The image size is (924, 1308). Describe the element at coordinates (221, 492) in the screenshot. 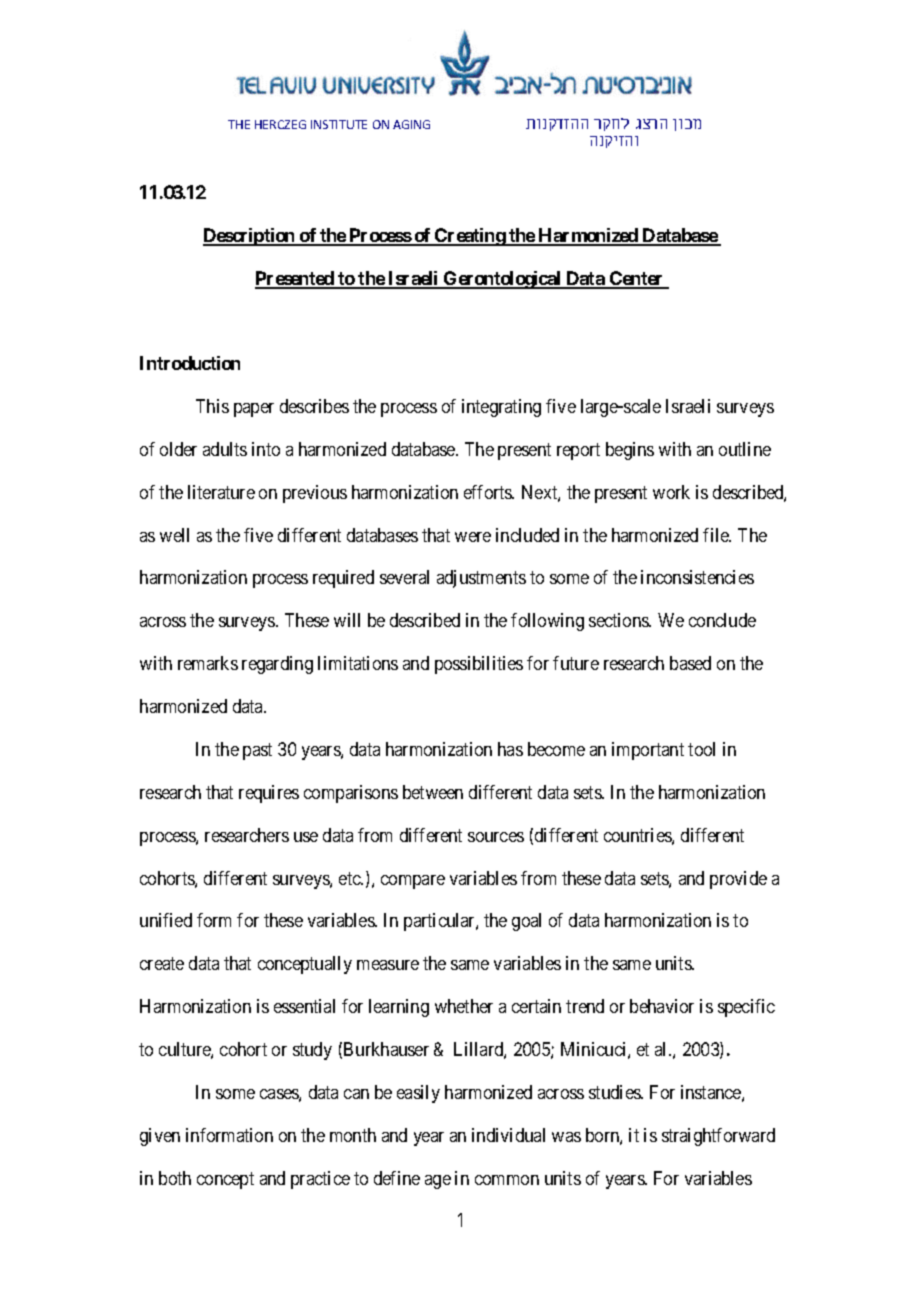

I see `literature` at that location.
